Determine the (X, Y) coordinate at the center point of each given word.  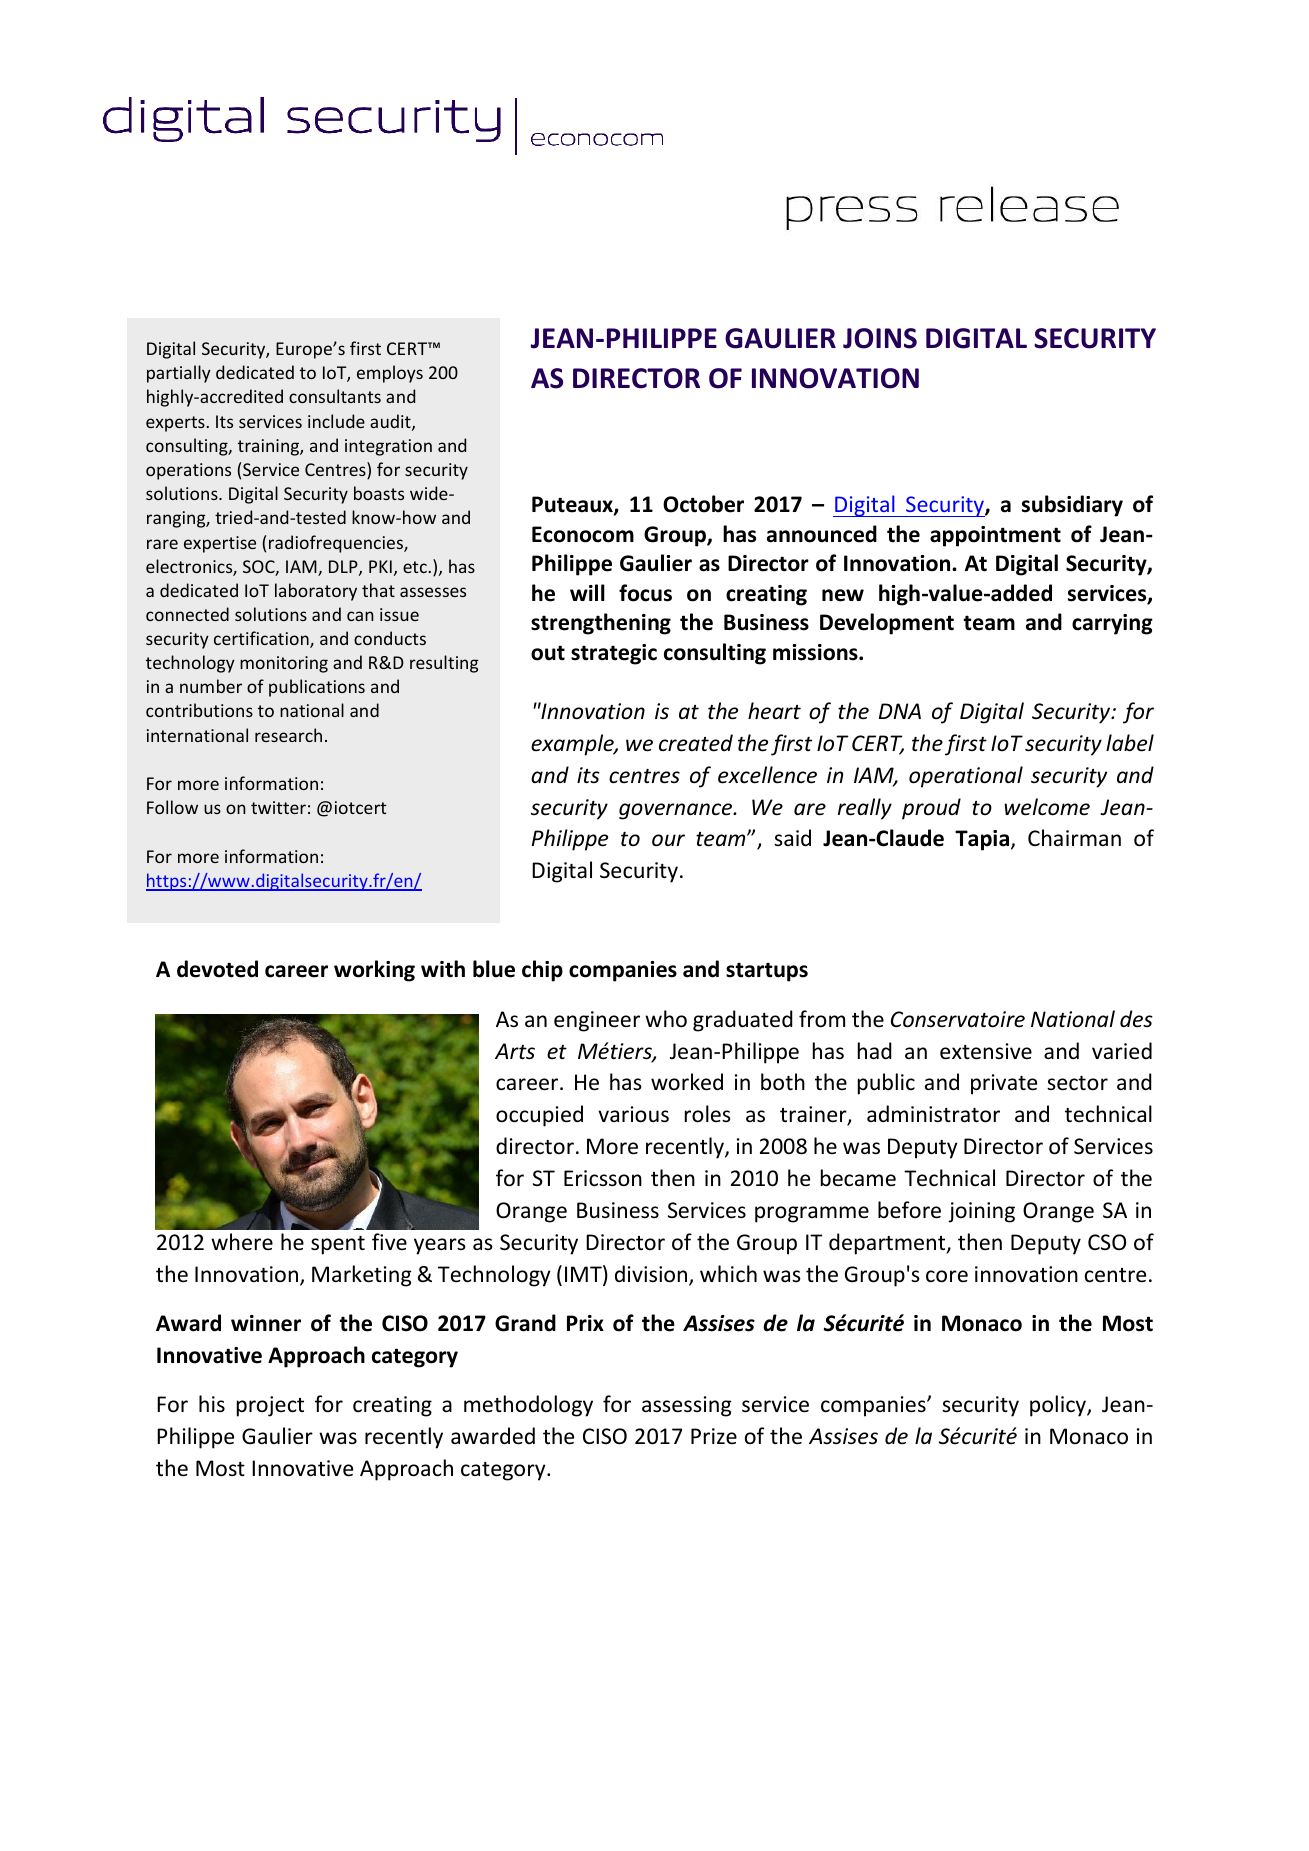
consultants (335, 396)
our (668, 840)
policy (1059, 1406)
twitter (278, 807)
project (270, 1406)
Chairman (1074, 837)
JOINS (880, 338)
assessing (686, 1406)
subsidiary (1072, 506)
